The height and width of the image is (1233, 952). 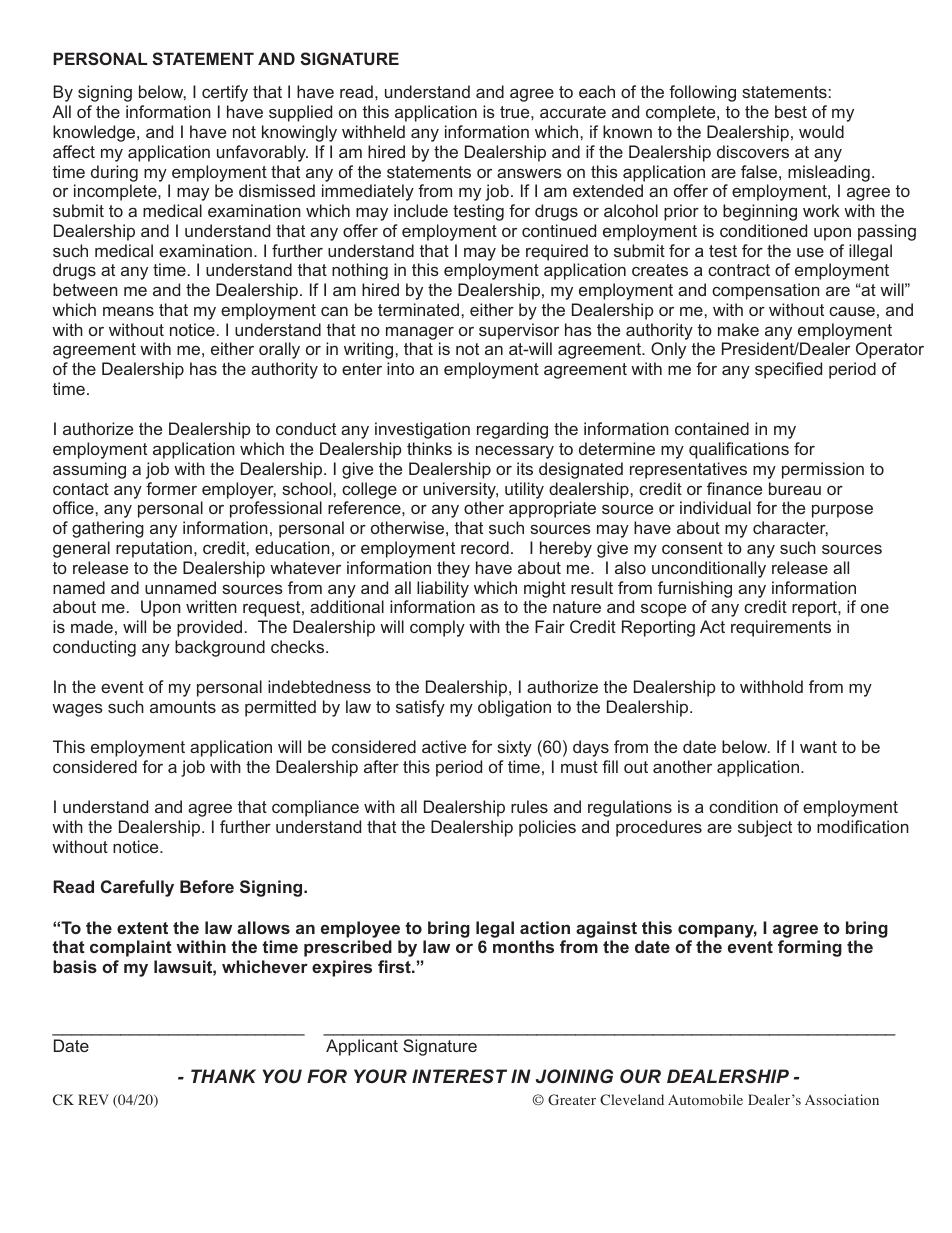 What do you see at coordinates (512, 430) in the image?
I see `regarding` at bounding box center [512, 430].
